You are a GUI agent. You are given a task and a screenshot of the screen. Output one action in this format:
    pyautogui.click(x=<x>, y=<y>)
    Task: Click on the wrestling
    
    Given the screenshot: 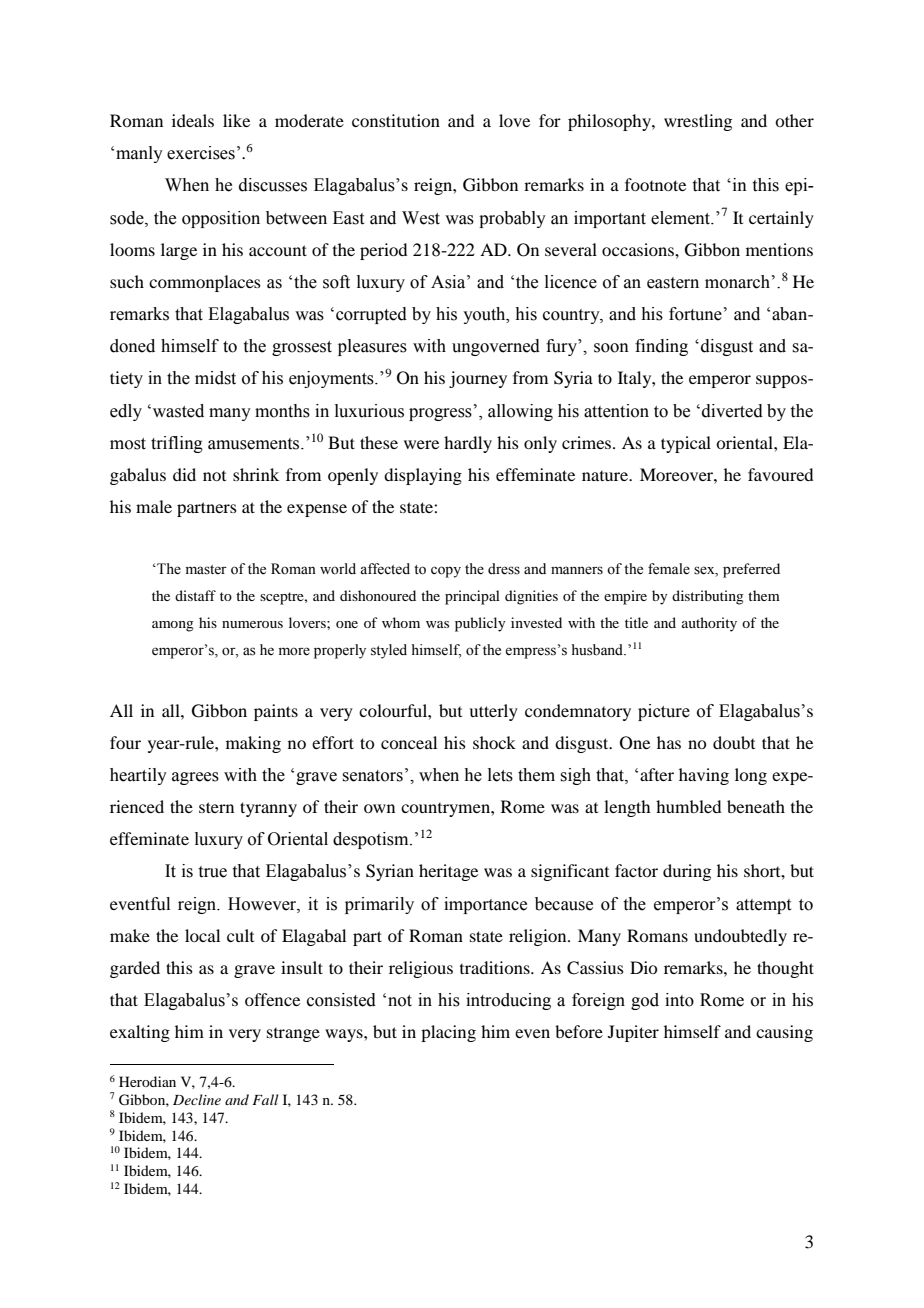 What is the action you would take?
    pyautogui.click(x=698, y=122)
